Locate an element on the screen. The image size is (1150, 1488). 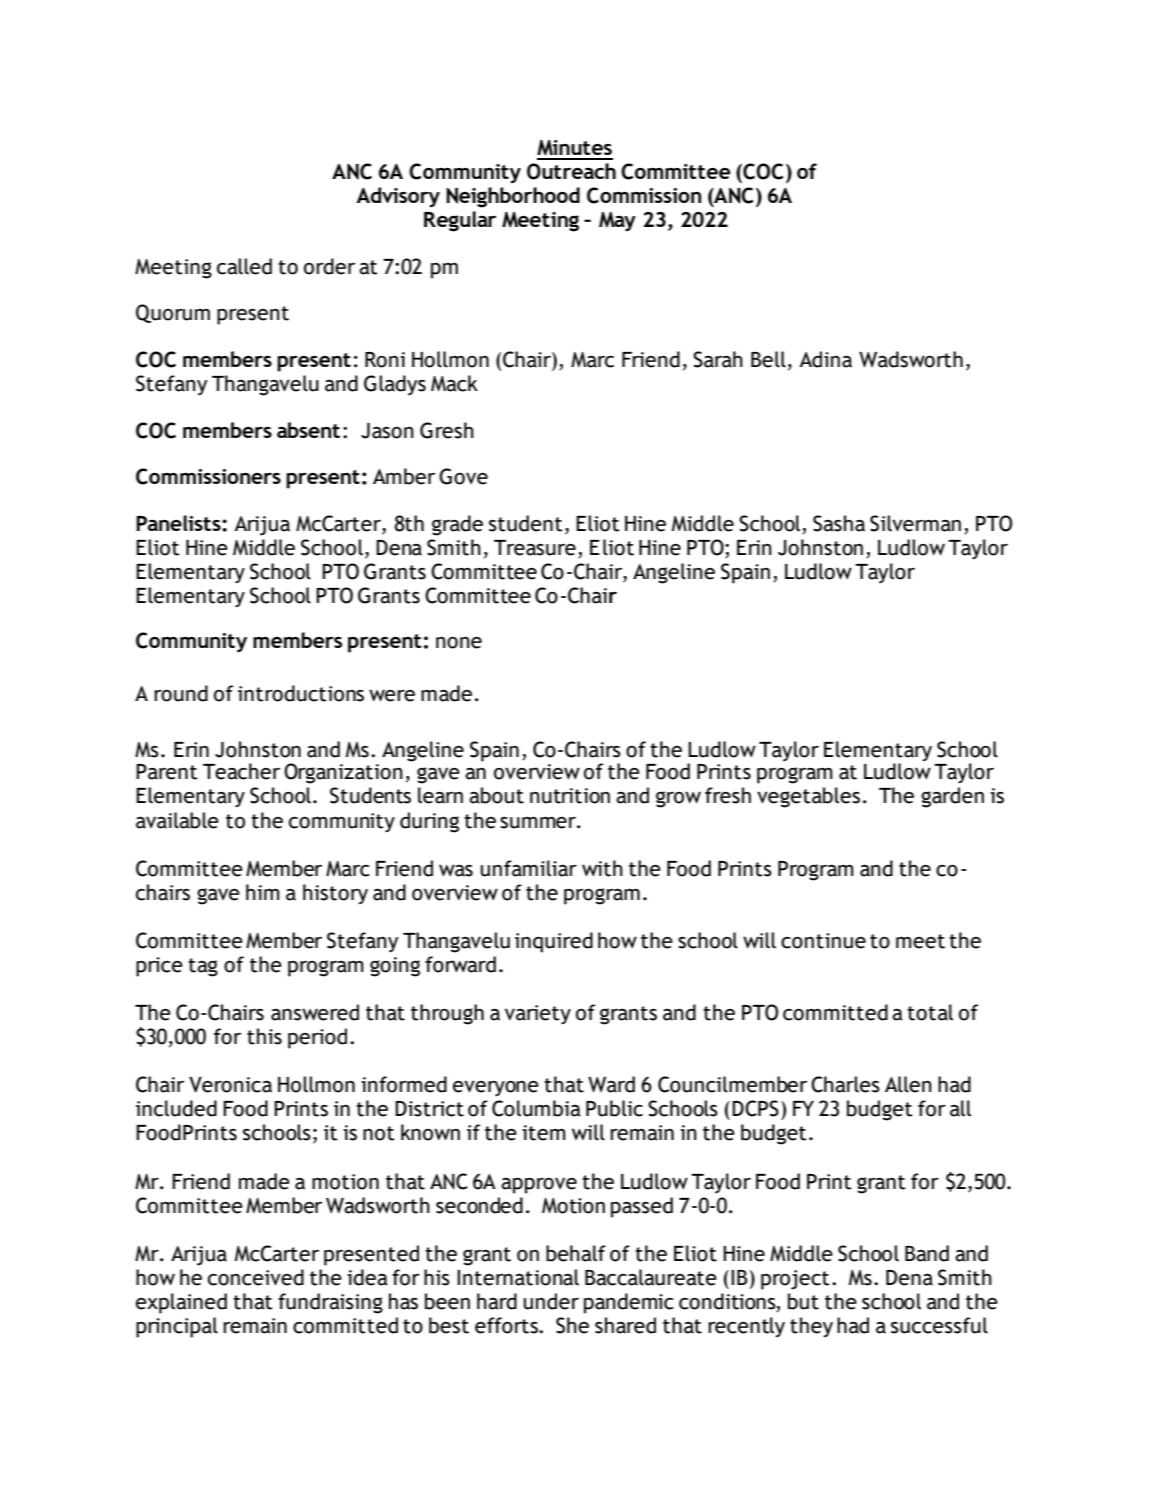
called is located at coordinates (244, 266).
